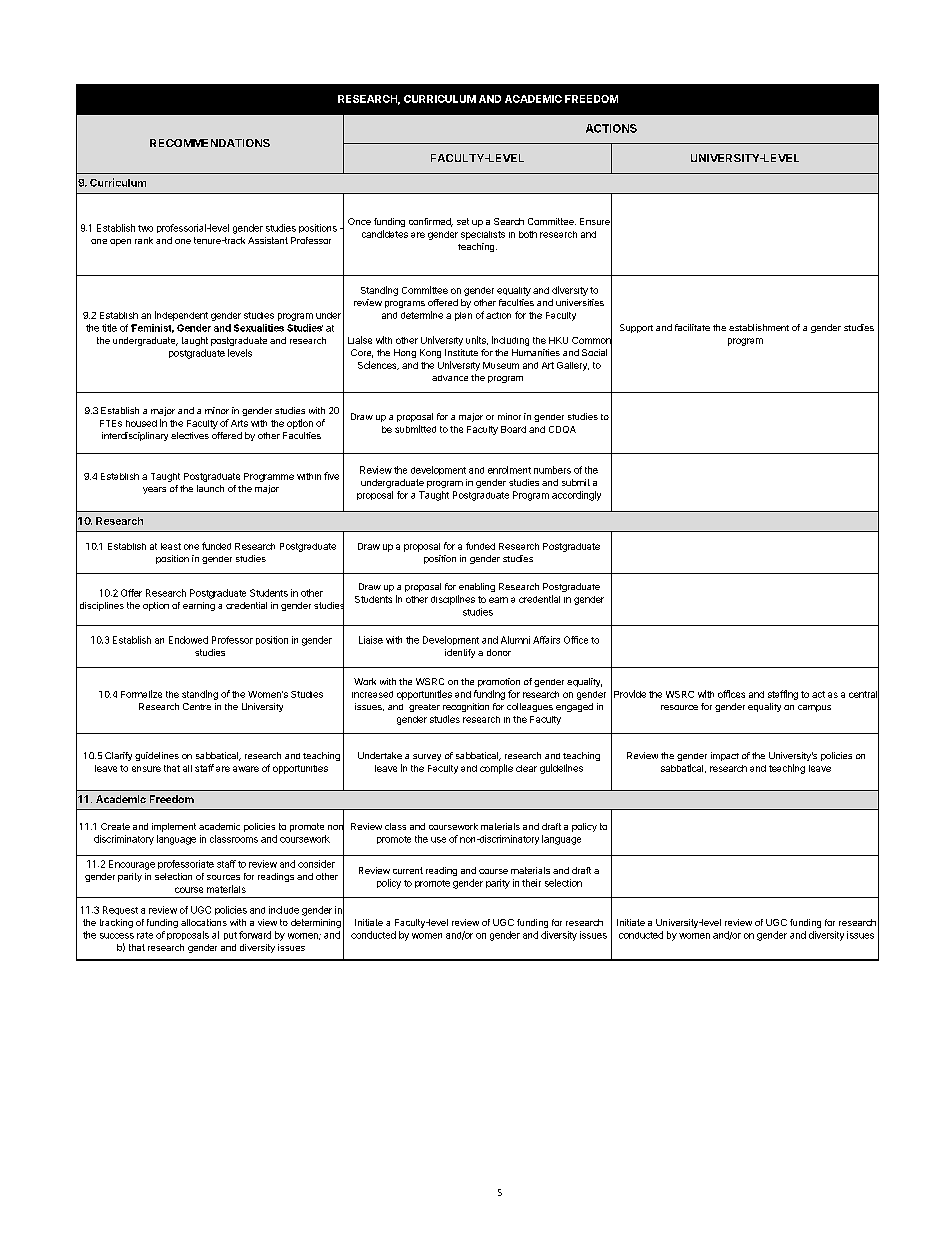 The image size is (952, 1233). Describe the element at coordinates (466, 707) in the page. I see `recognition` at that location.
